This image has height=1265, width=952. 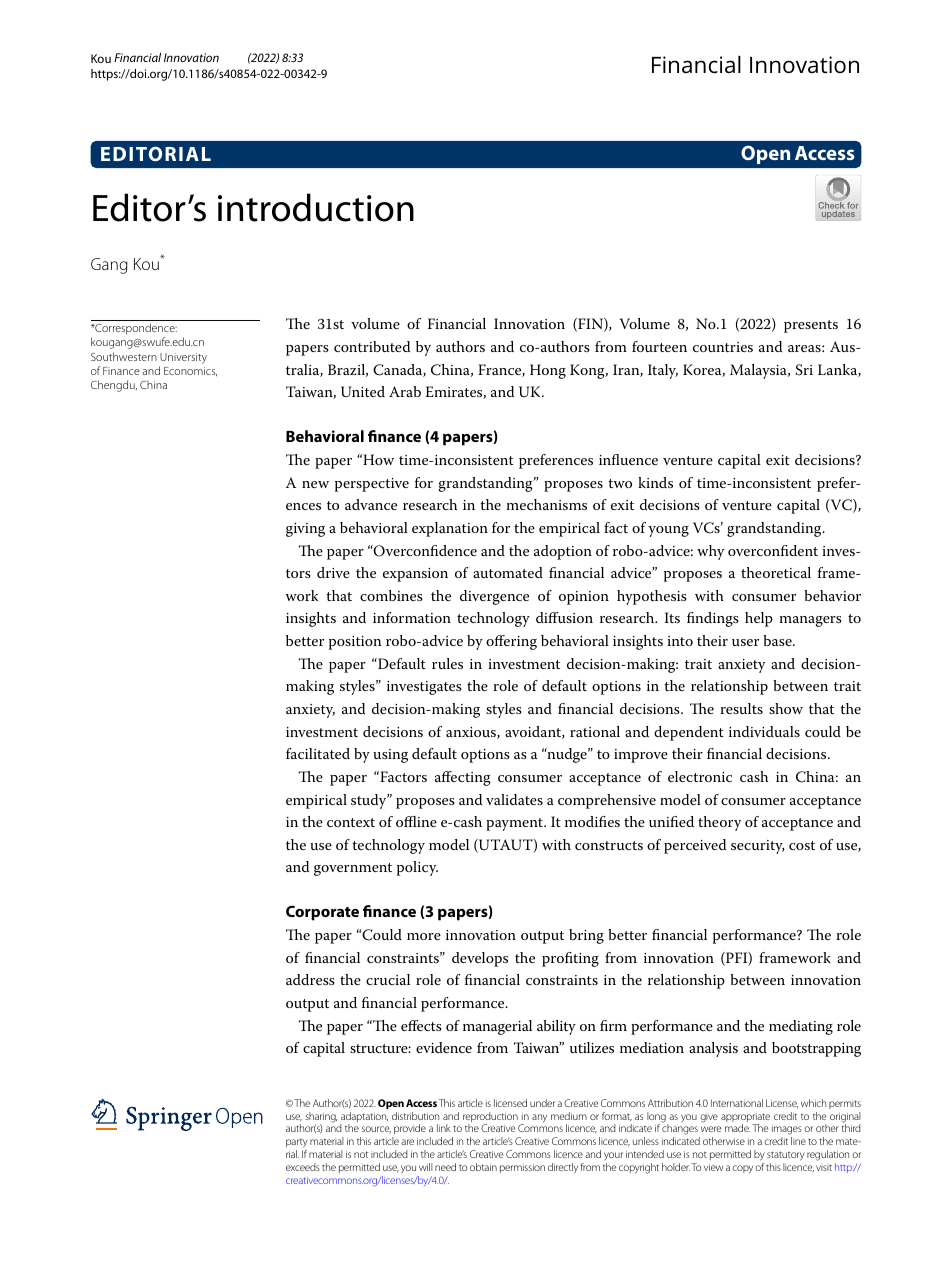 I want to click on party, so click(x=297, y=1145).
